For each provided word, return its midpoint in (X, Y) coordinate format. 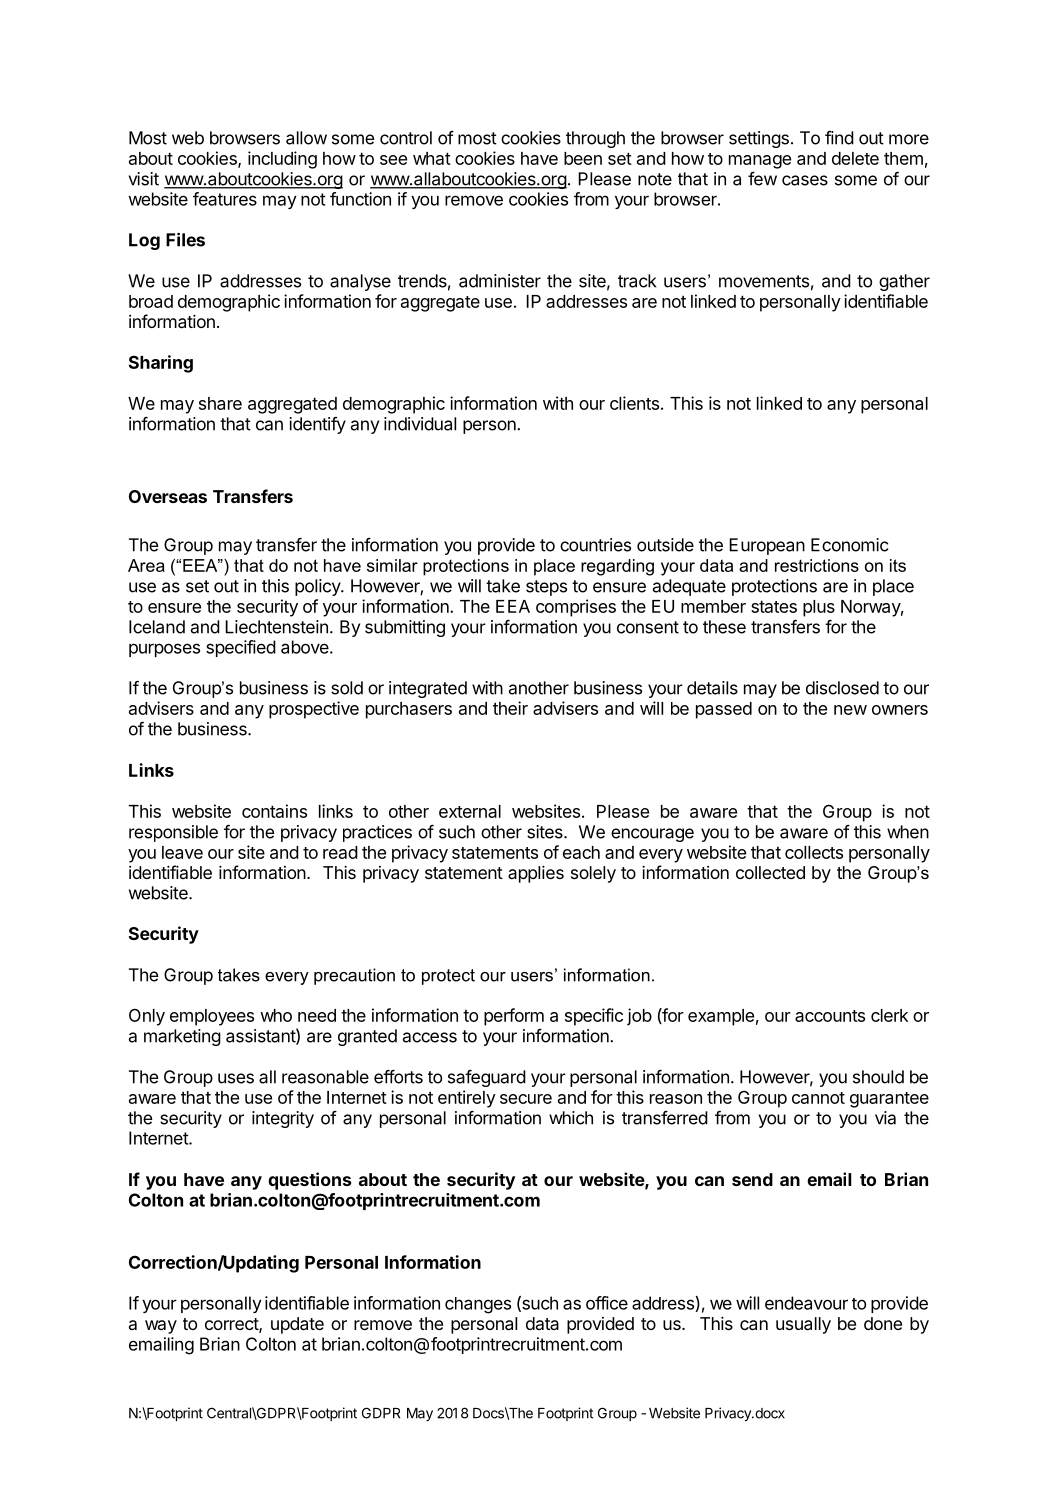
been (583, 158)
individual (420, 424)
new (850, 710)
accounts (830, 1016)
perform (514, 1017)
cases (805, 180)
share (220, 403)
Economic (849, 545)
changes (478, 1305)
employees (212, 1017)
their (510, 708)
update (297, 1325)
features (225, 199)
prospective (314, 710)
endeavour (806, 1303)
